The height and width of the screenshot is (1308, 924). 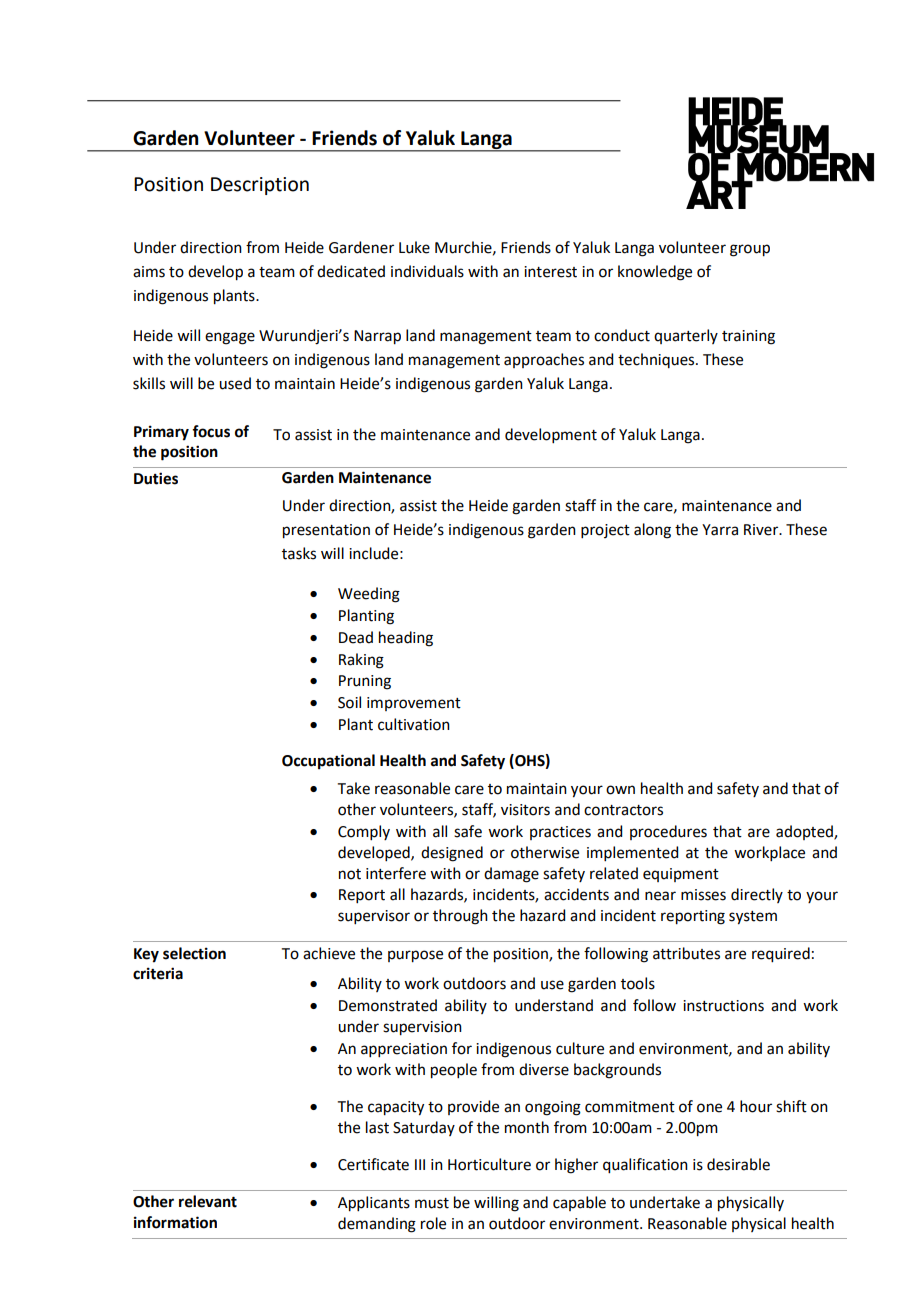 I want to click on techniques, so click(x=657, y=360).
